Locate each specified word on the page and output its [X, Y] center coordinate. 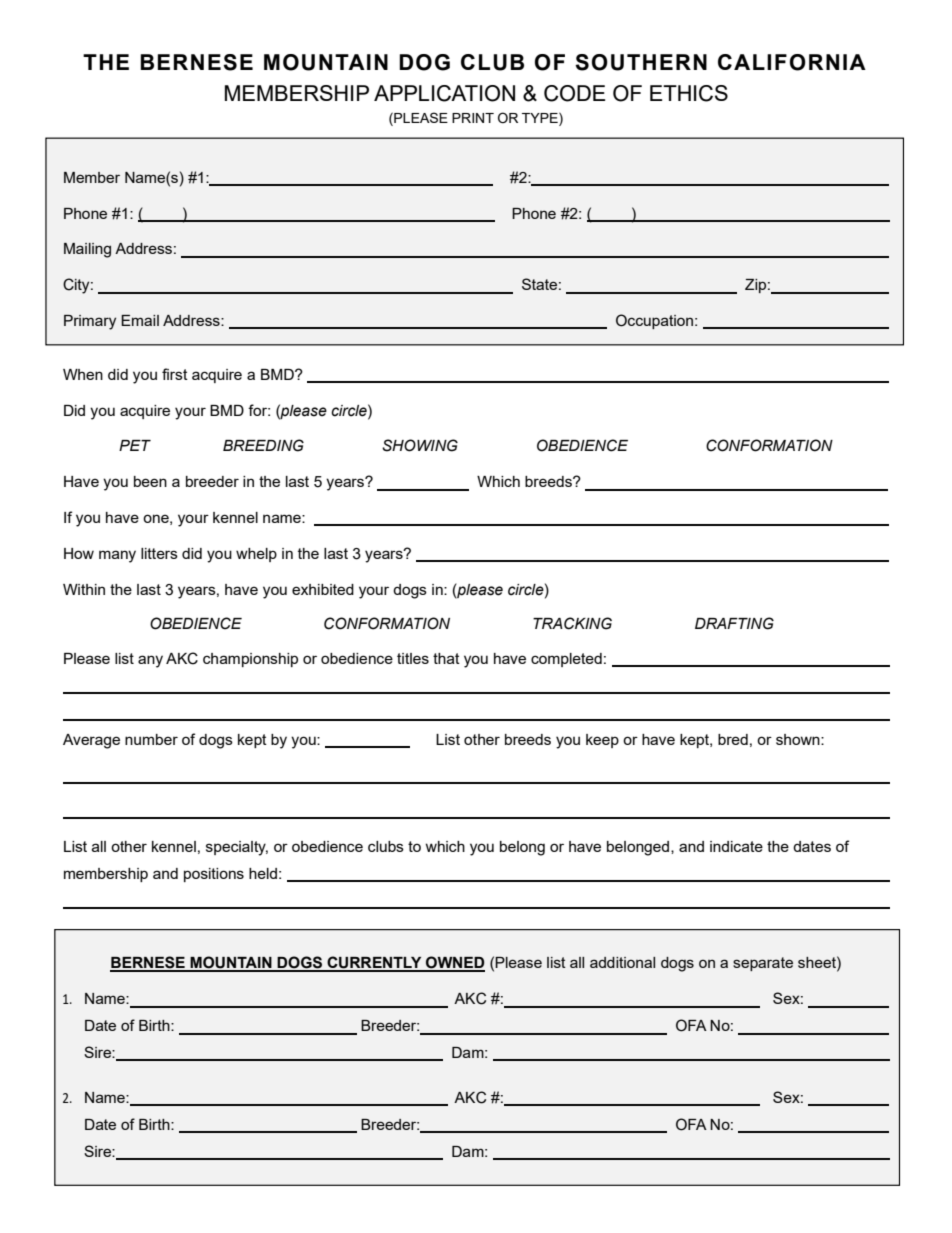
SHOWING [420, 445]
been [150, 481]
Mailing [87, 250]
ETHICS [689, 93]
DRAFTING [734, 623]
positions [214, 875]
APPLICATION [444, 93]
